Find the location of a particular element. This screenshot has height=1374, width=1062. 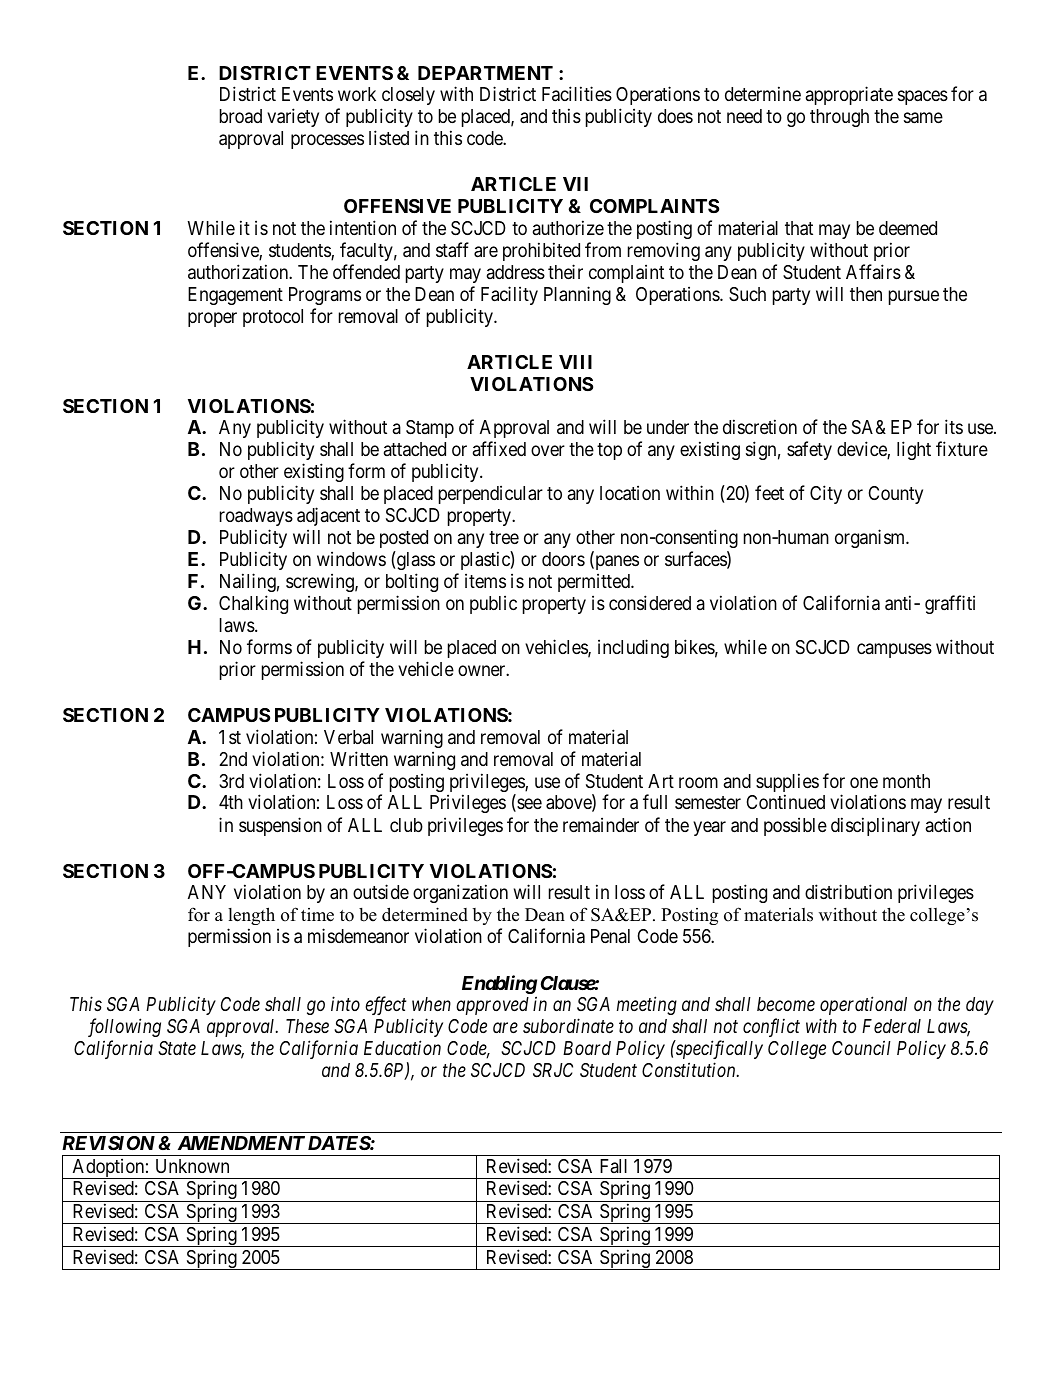

Fall is located at coordinates (613, 1166).
